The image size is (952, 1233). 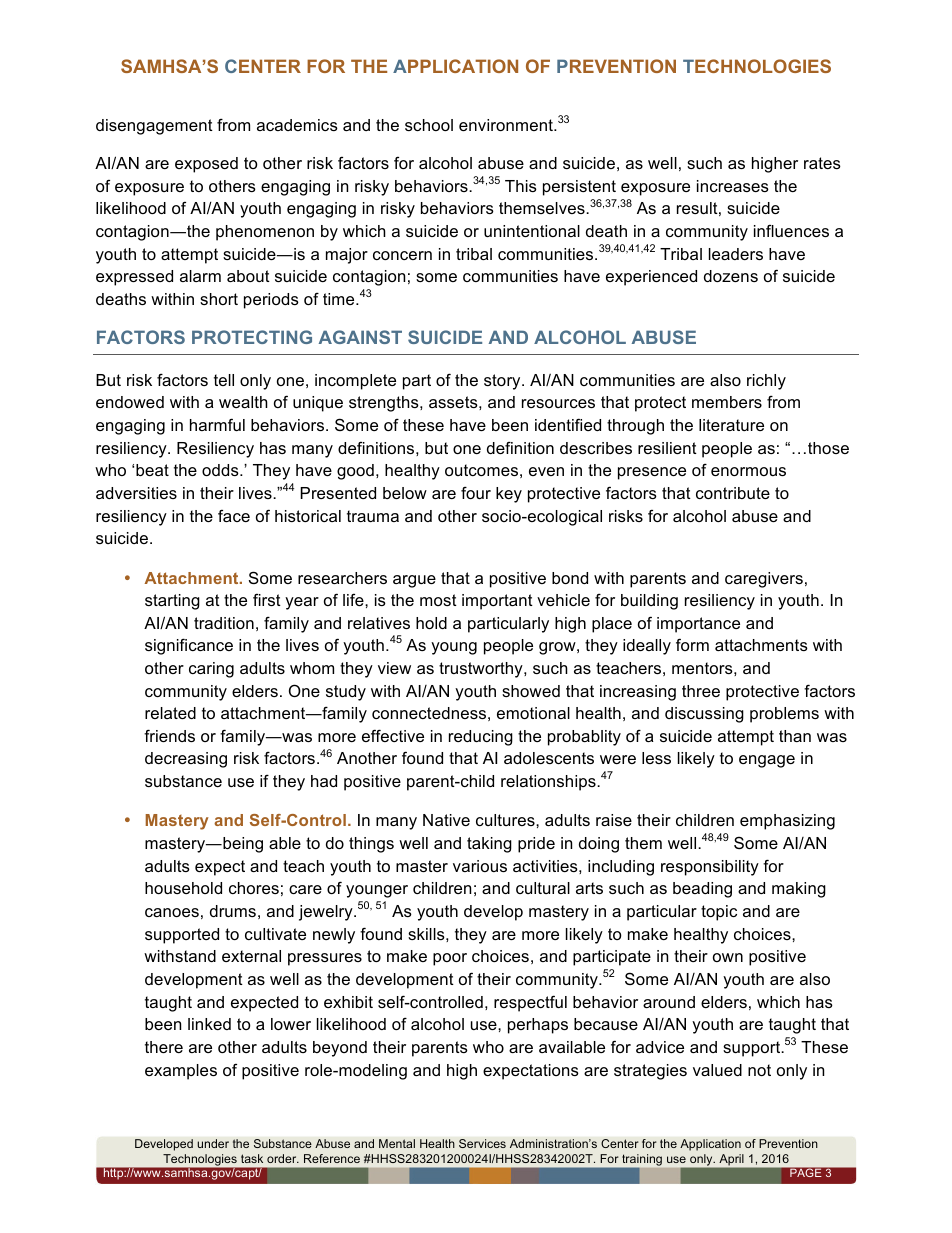 What do you see at coordinates (698, 625) in the page?
I see `importance` at bounding box center [698, 625].
